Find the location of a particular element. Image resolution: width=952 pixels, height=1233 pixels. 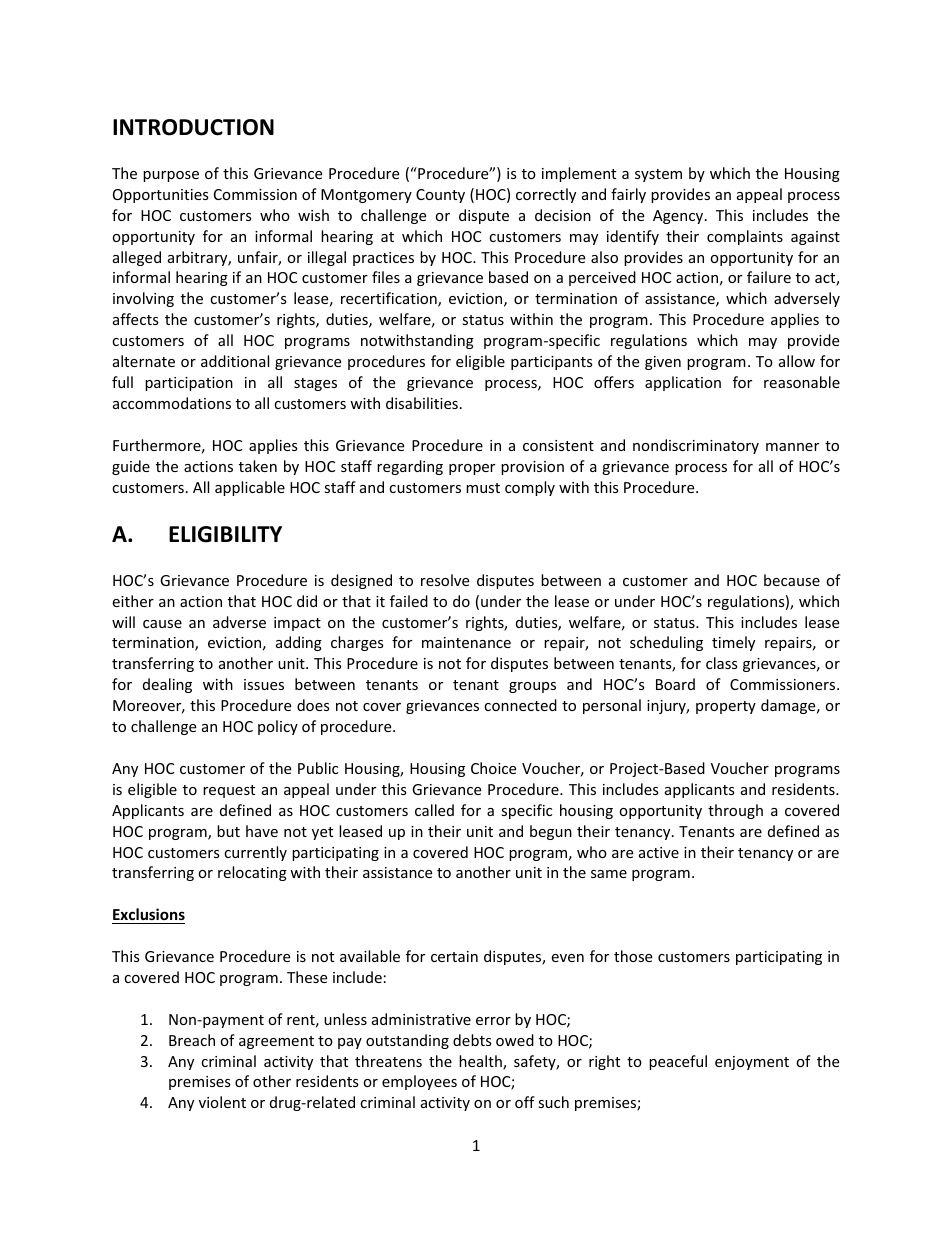

system is located at coordinates (658, 175).
